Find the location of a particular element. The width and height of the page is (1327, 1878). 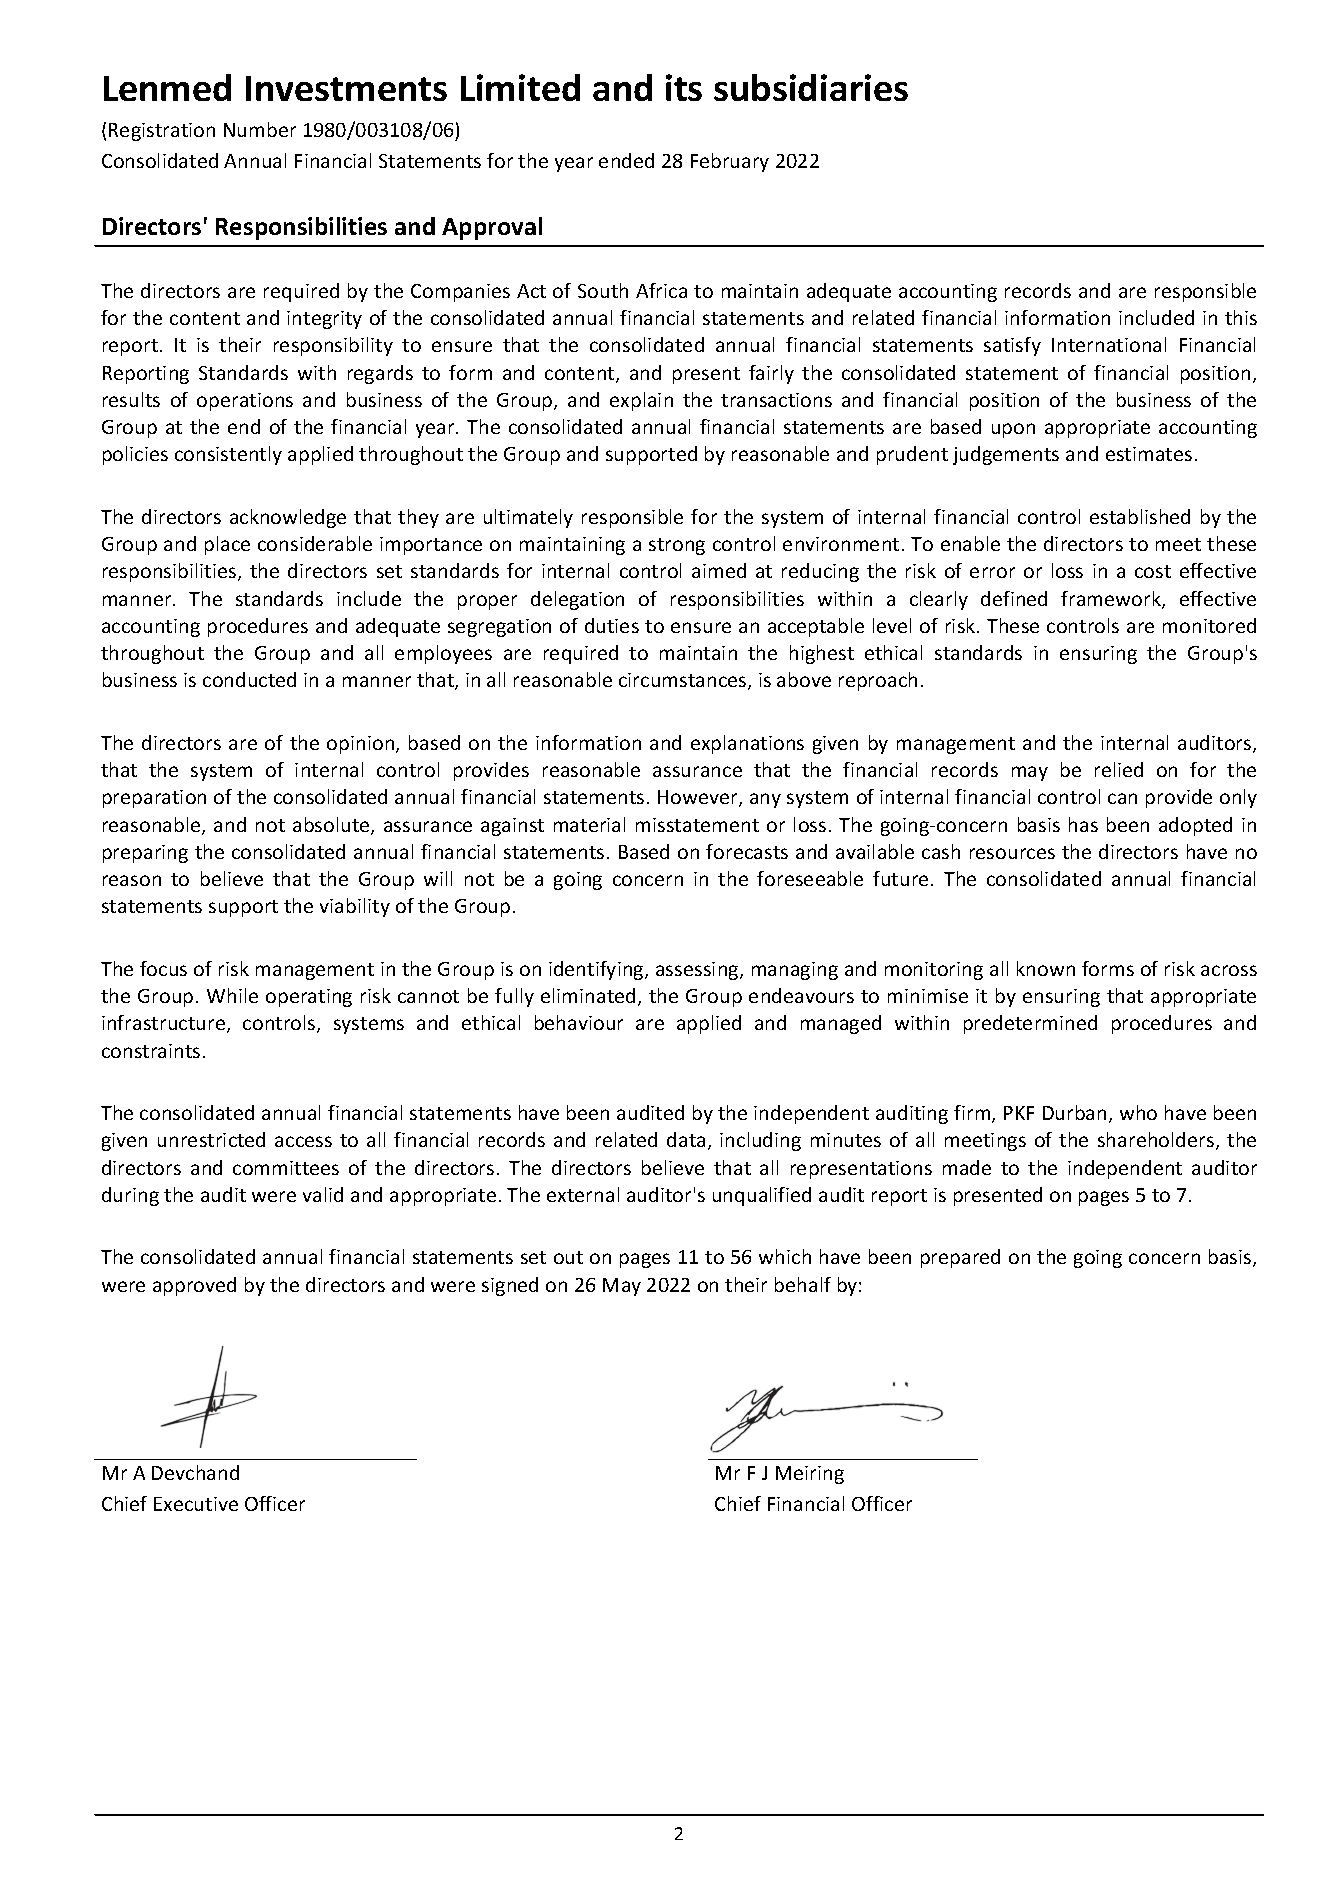

unqualified is located at coordinates (762, 1196).
